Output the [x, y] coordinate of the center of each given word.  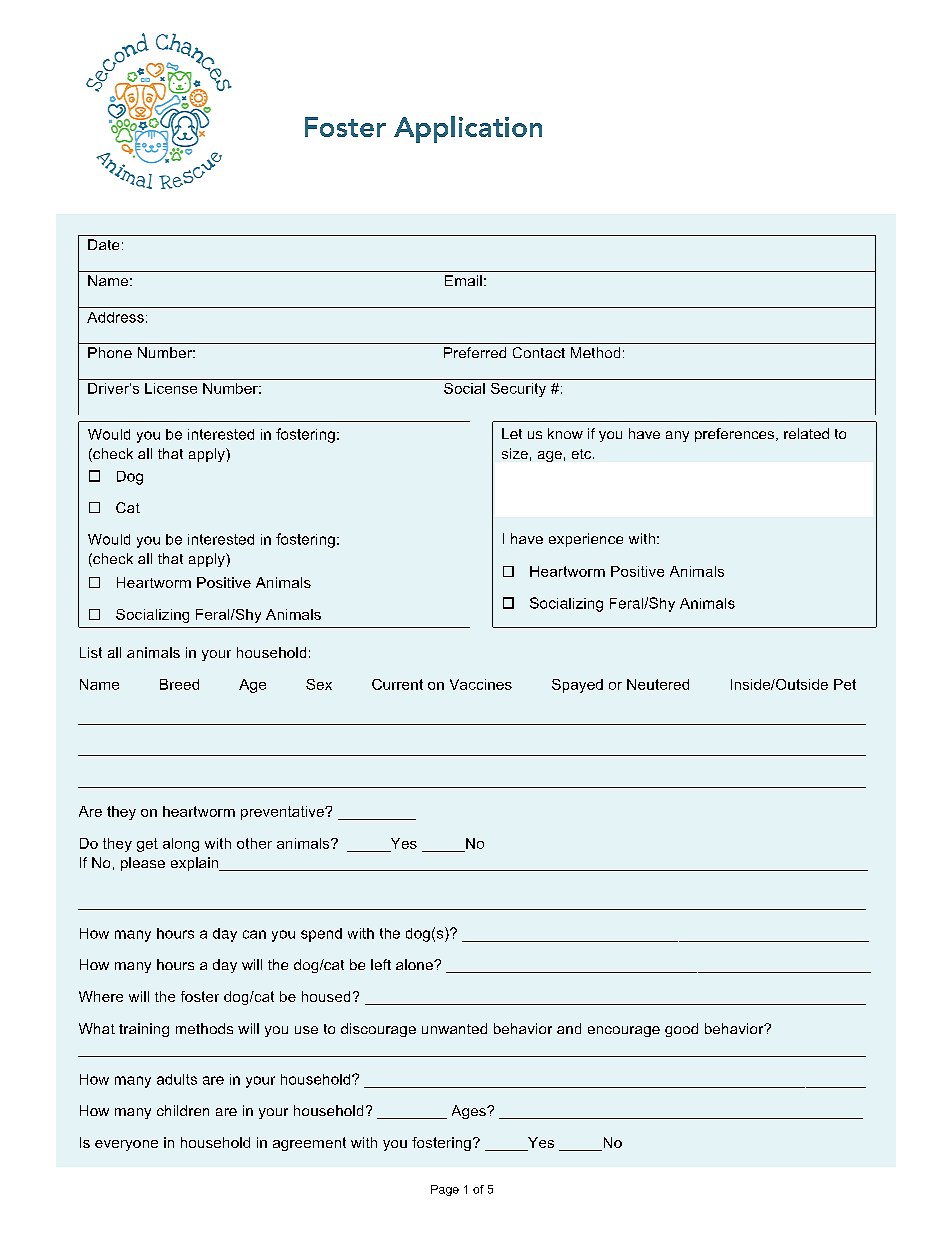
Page [445, 1190]
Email [463, 280]
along [181, 845]
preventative [283, 813]
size [515, 453]
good [681, 1030]
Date [103, 244]
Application [468, 129]
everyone [126, 1145]
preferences [736, 435]
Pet [845, 684]
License [171, 388]
